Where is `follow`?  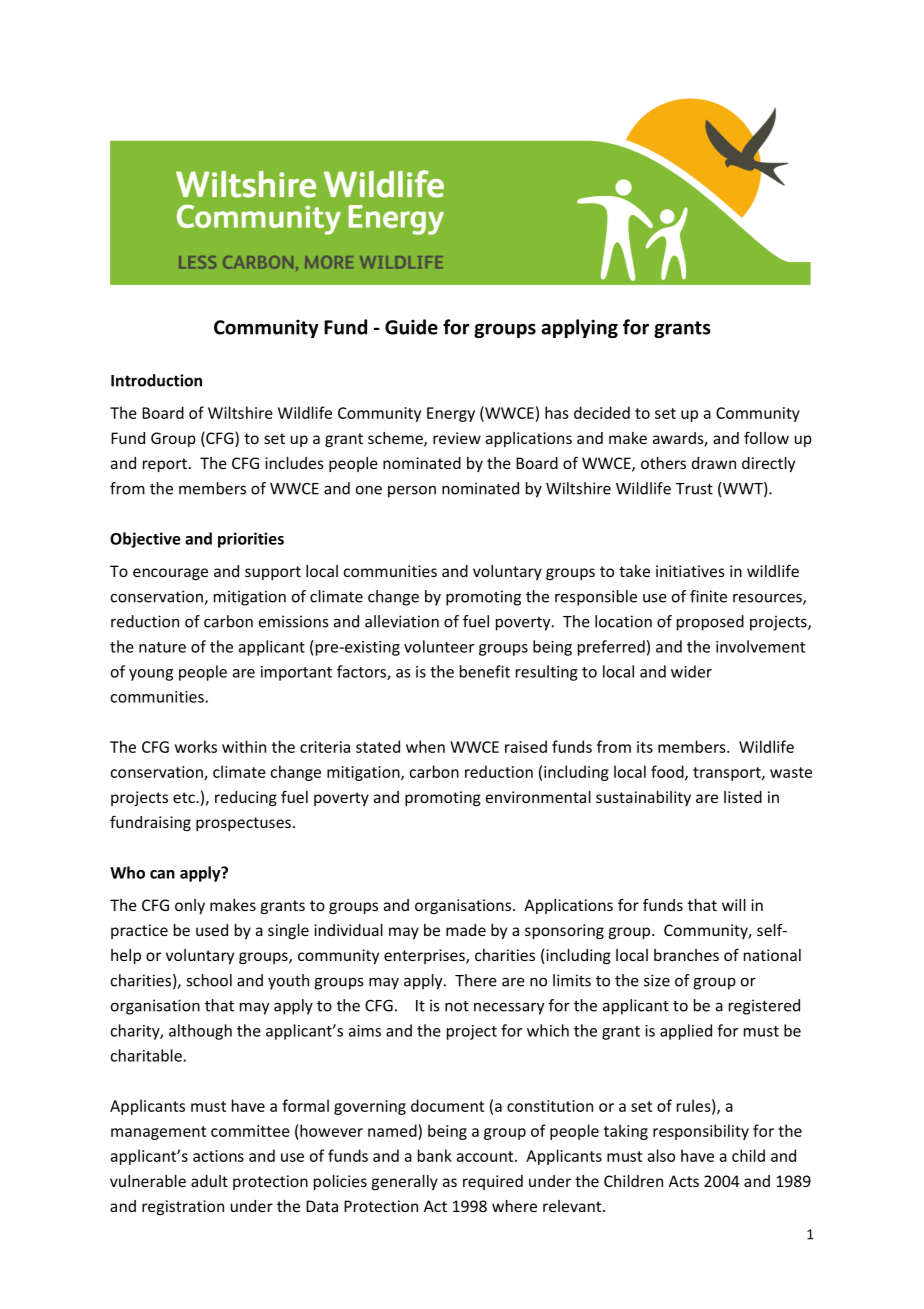 follow is located at coordinates (766, 437).
